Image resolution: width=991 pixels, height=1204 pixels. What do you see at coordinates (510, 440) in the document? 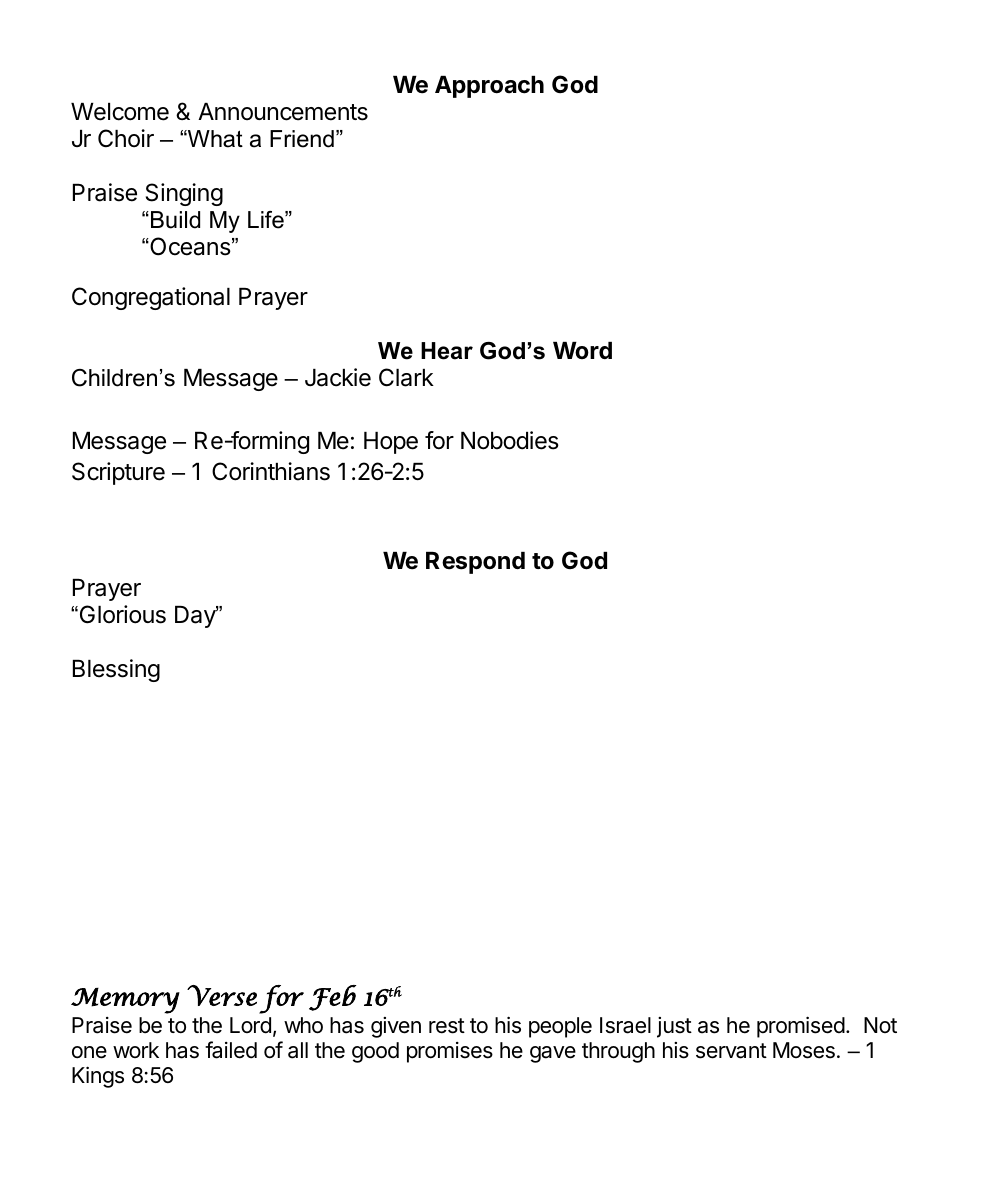
I see `Nobodies` at bounding box center [510, 440].
